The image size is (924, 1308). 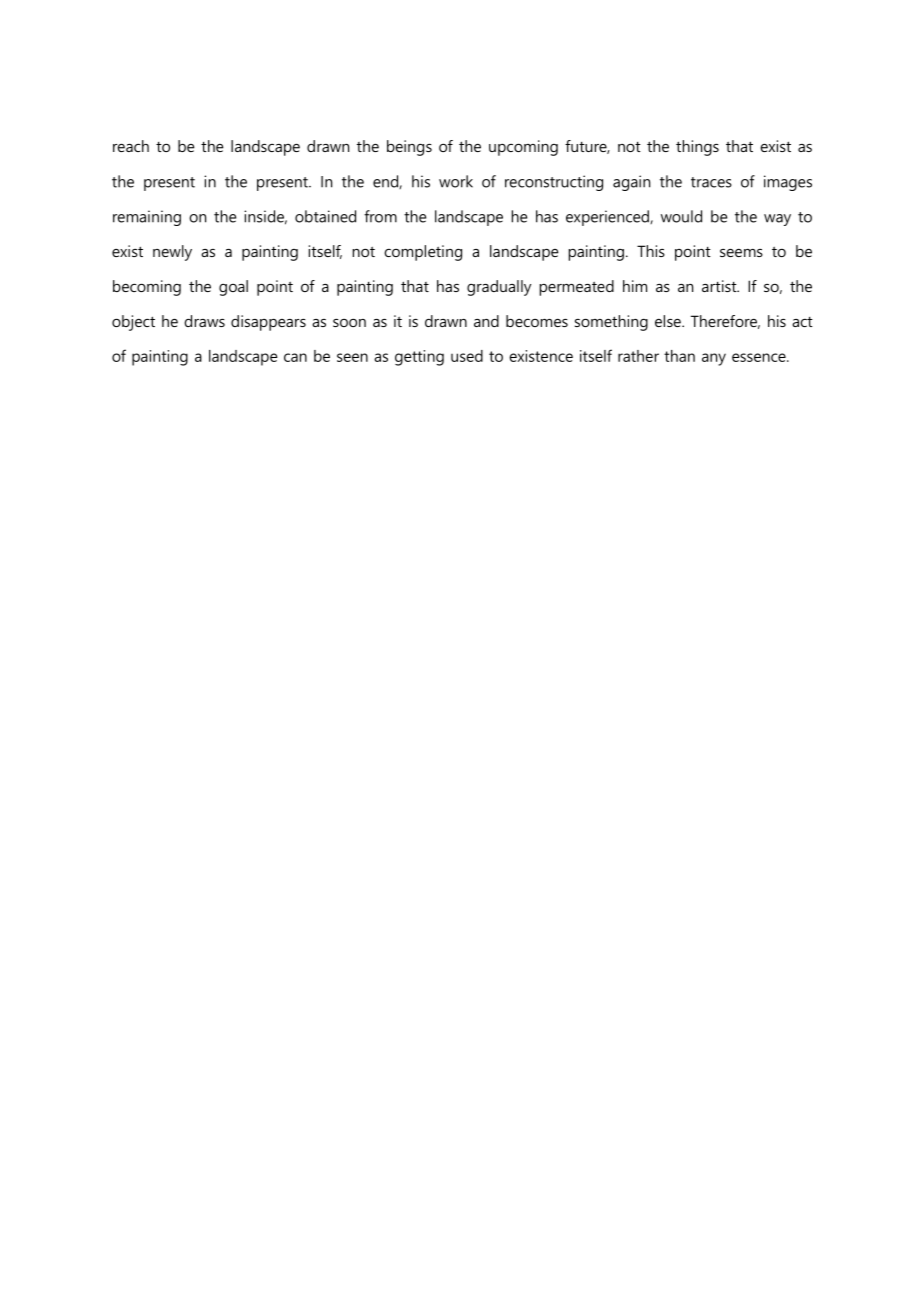 What do you see at coordinates (423, 253) in the screenshot?
I see `completing` at bounding box center [423, 253].
